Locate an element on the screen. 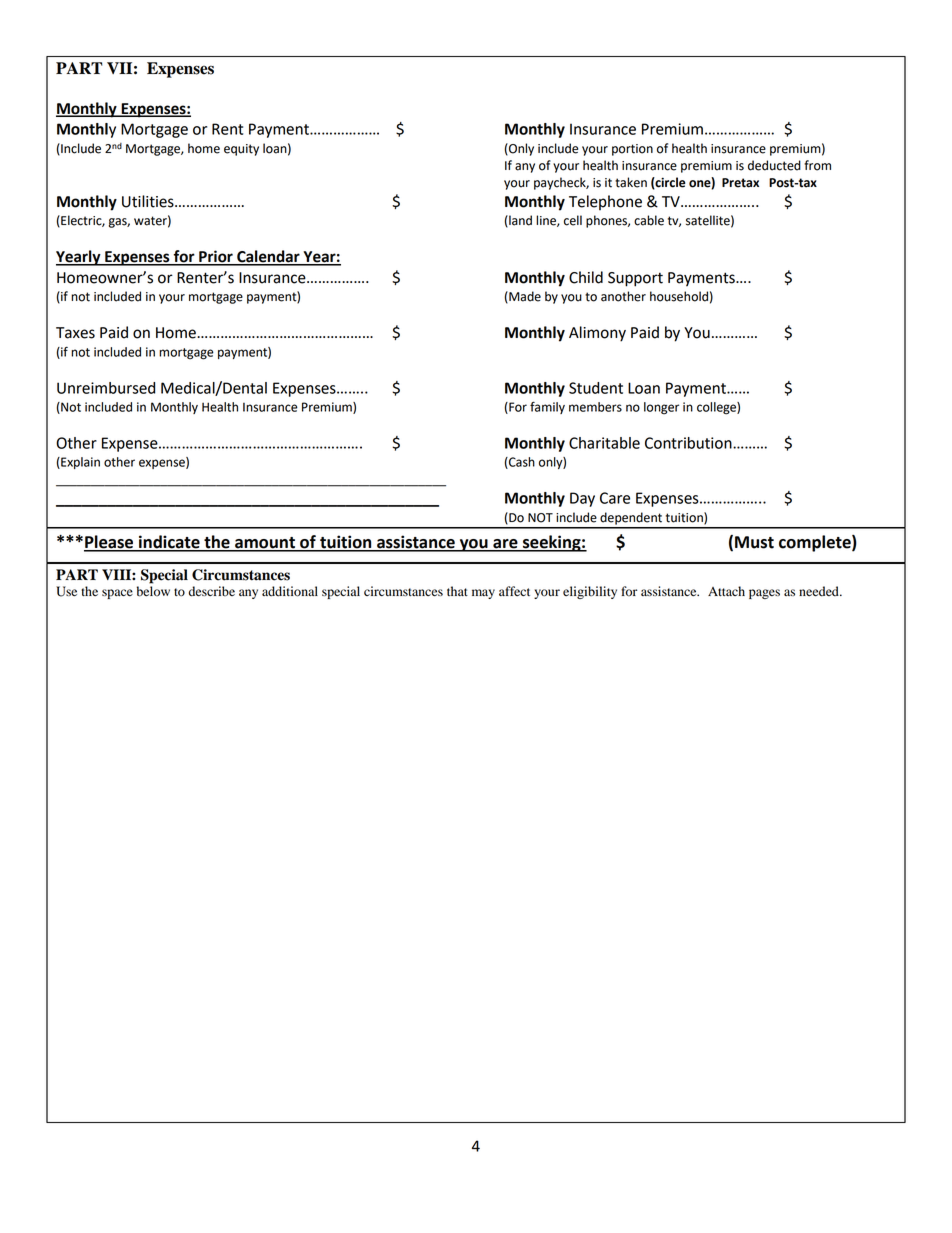  below is located at coordinates (153, 591).
